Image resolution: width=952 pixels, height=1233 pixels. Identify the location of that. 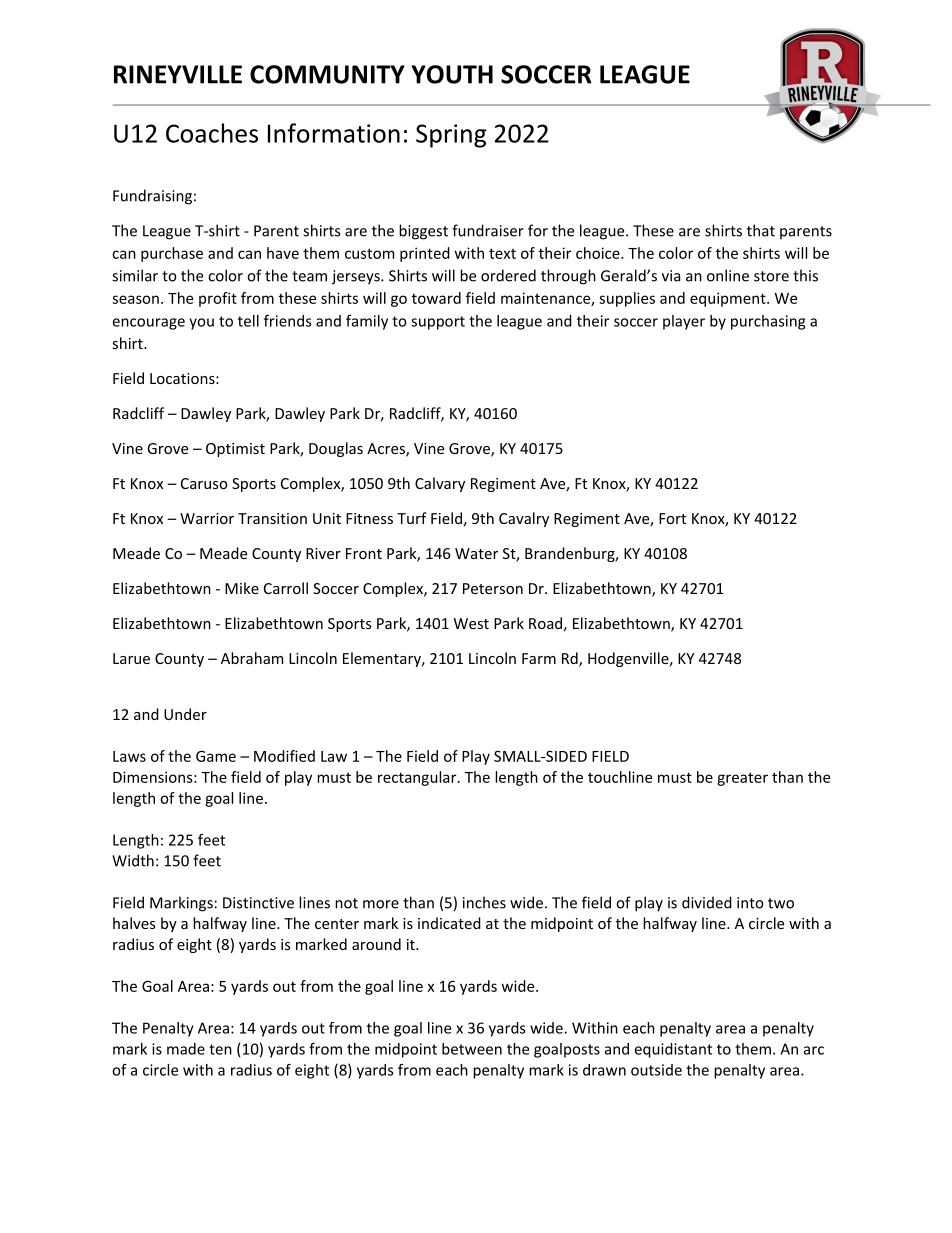
(761, 230).
